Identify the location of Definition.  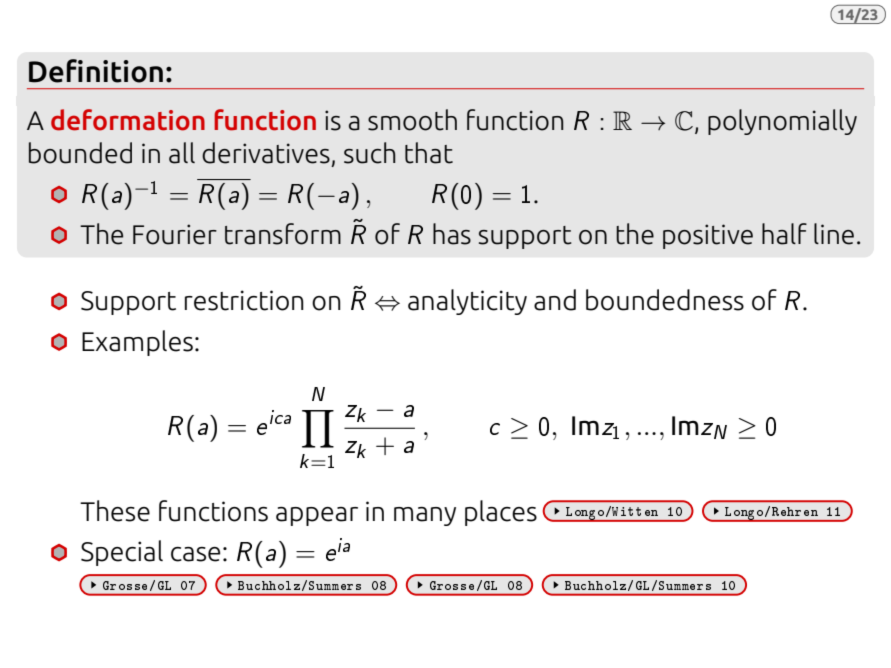
(96, 71).
